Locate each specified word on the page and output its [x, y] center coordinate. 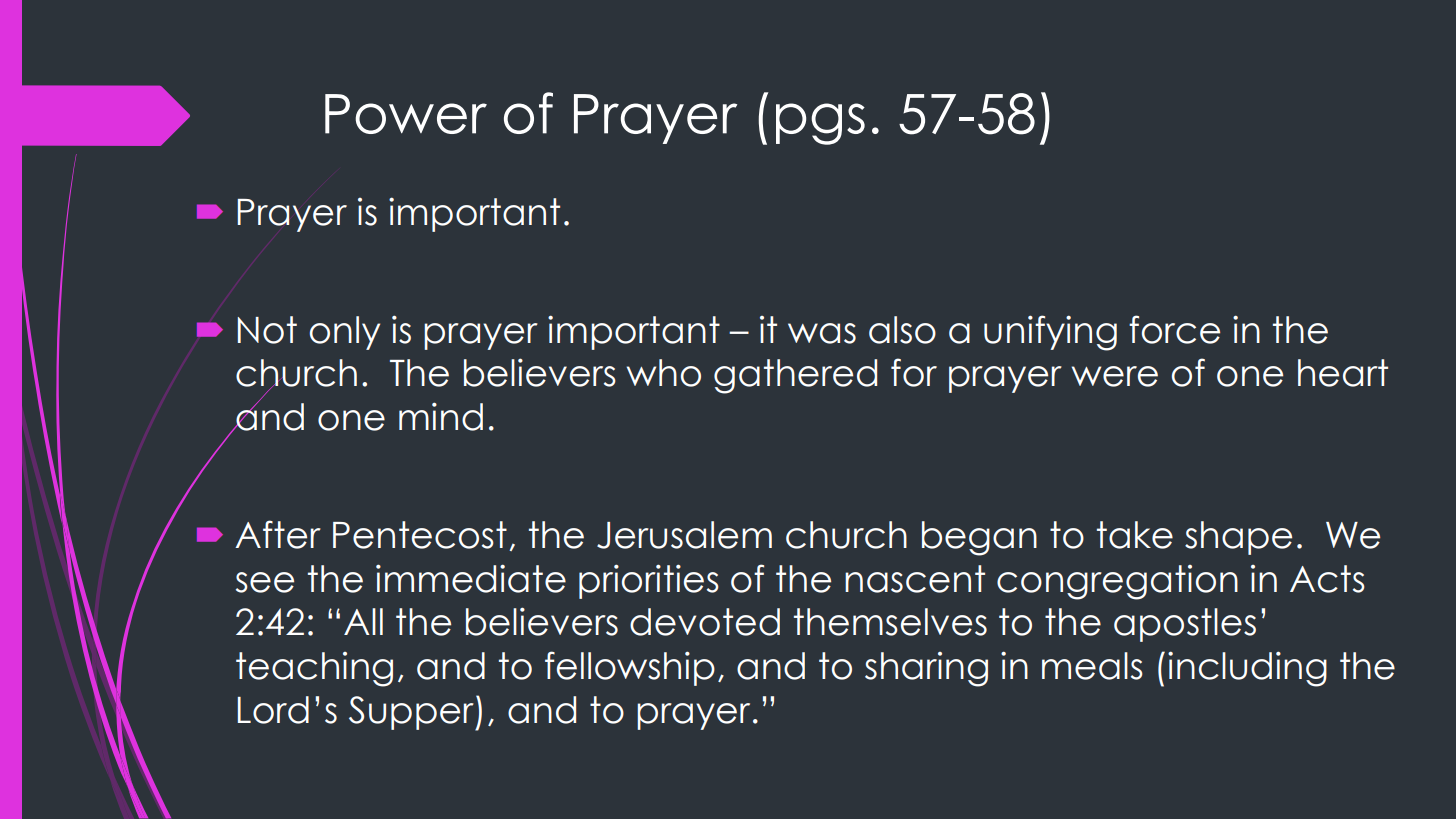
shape [1238, 538]
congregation [1117, 582]
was [822, 333]
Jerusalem [684, 535]
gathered [795, 376]
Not [267, 330]
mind [441, 416]
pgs [820, 124]
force [1174, 329]
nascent [915, 579]
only [345, 333]
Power [406, 114]
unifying [1050, 333]
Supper [412, 713]
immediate [471, 578]
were [1115, 376]
